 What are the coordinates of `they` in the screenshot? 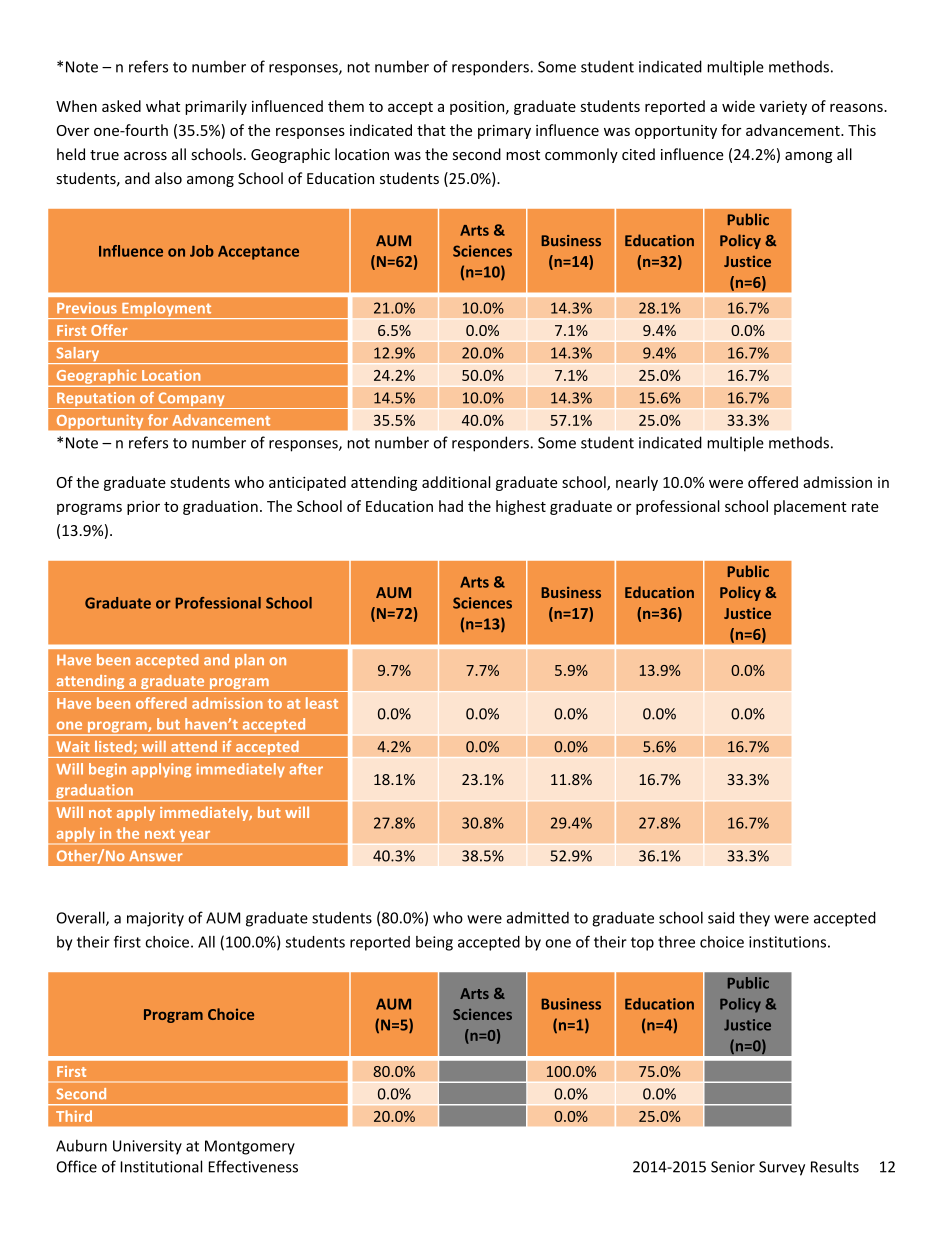 It's located at (754, 919).
